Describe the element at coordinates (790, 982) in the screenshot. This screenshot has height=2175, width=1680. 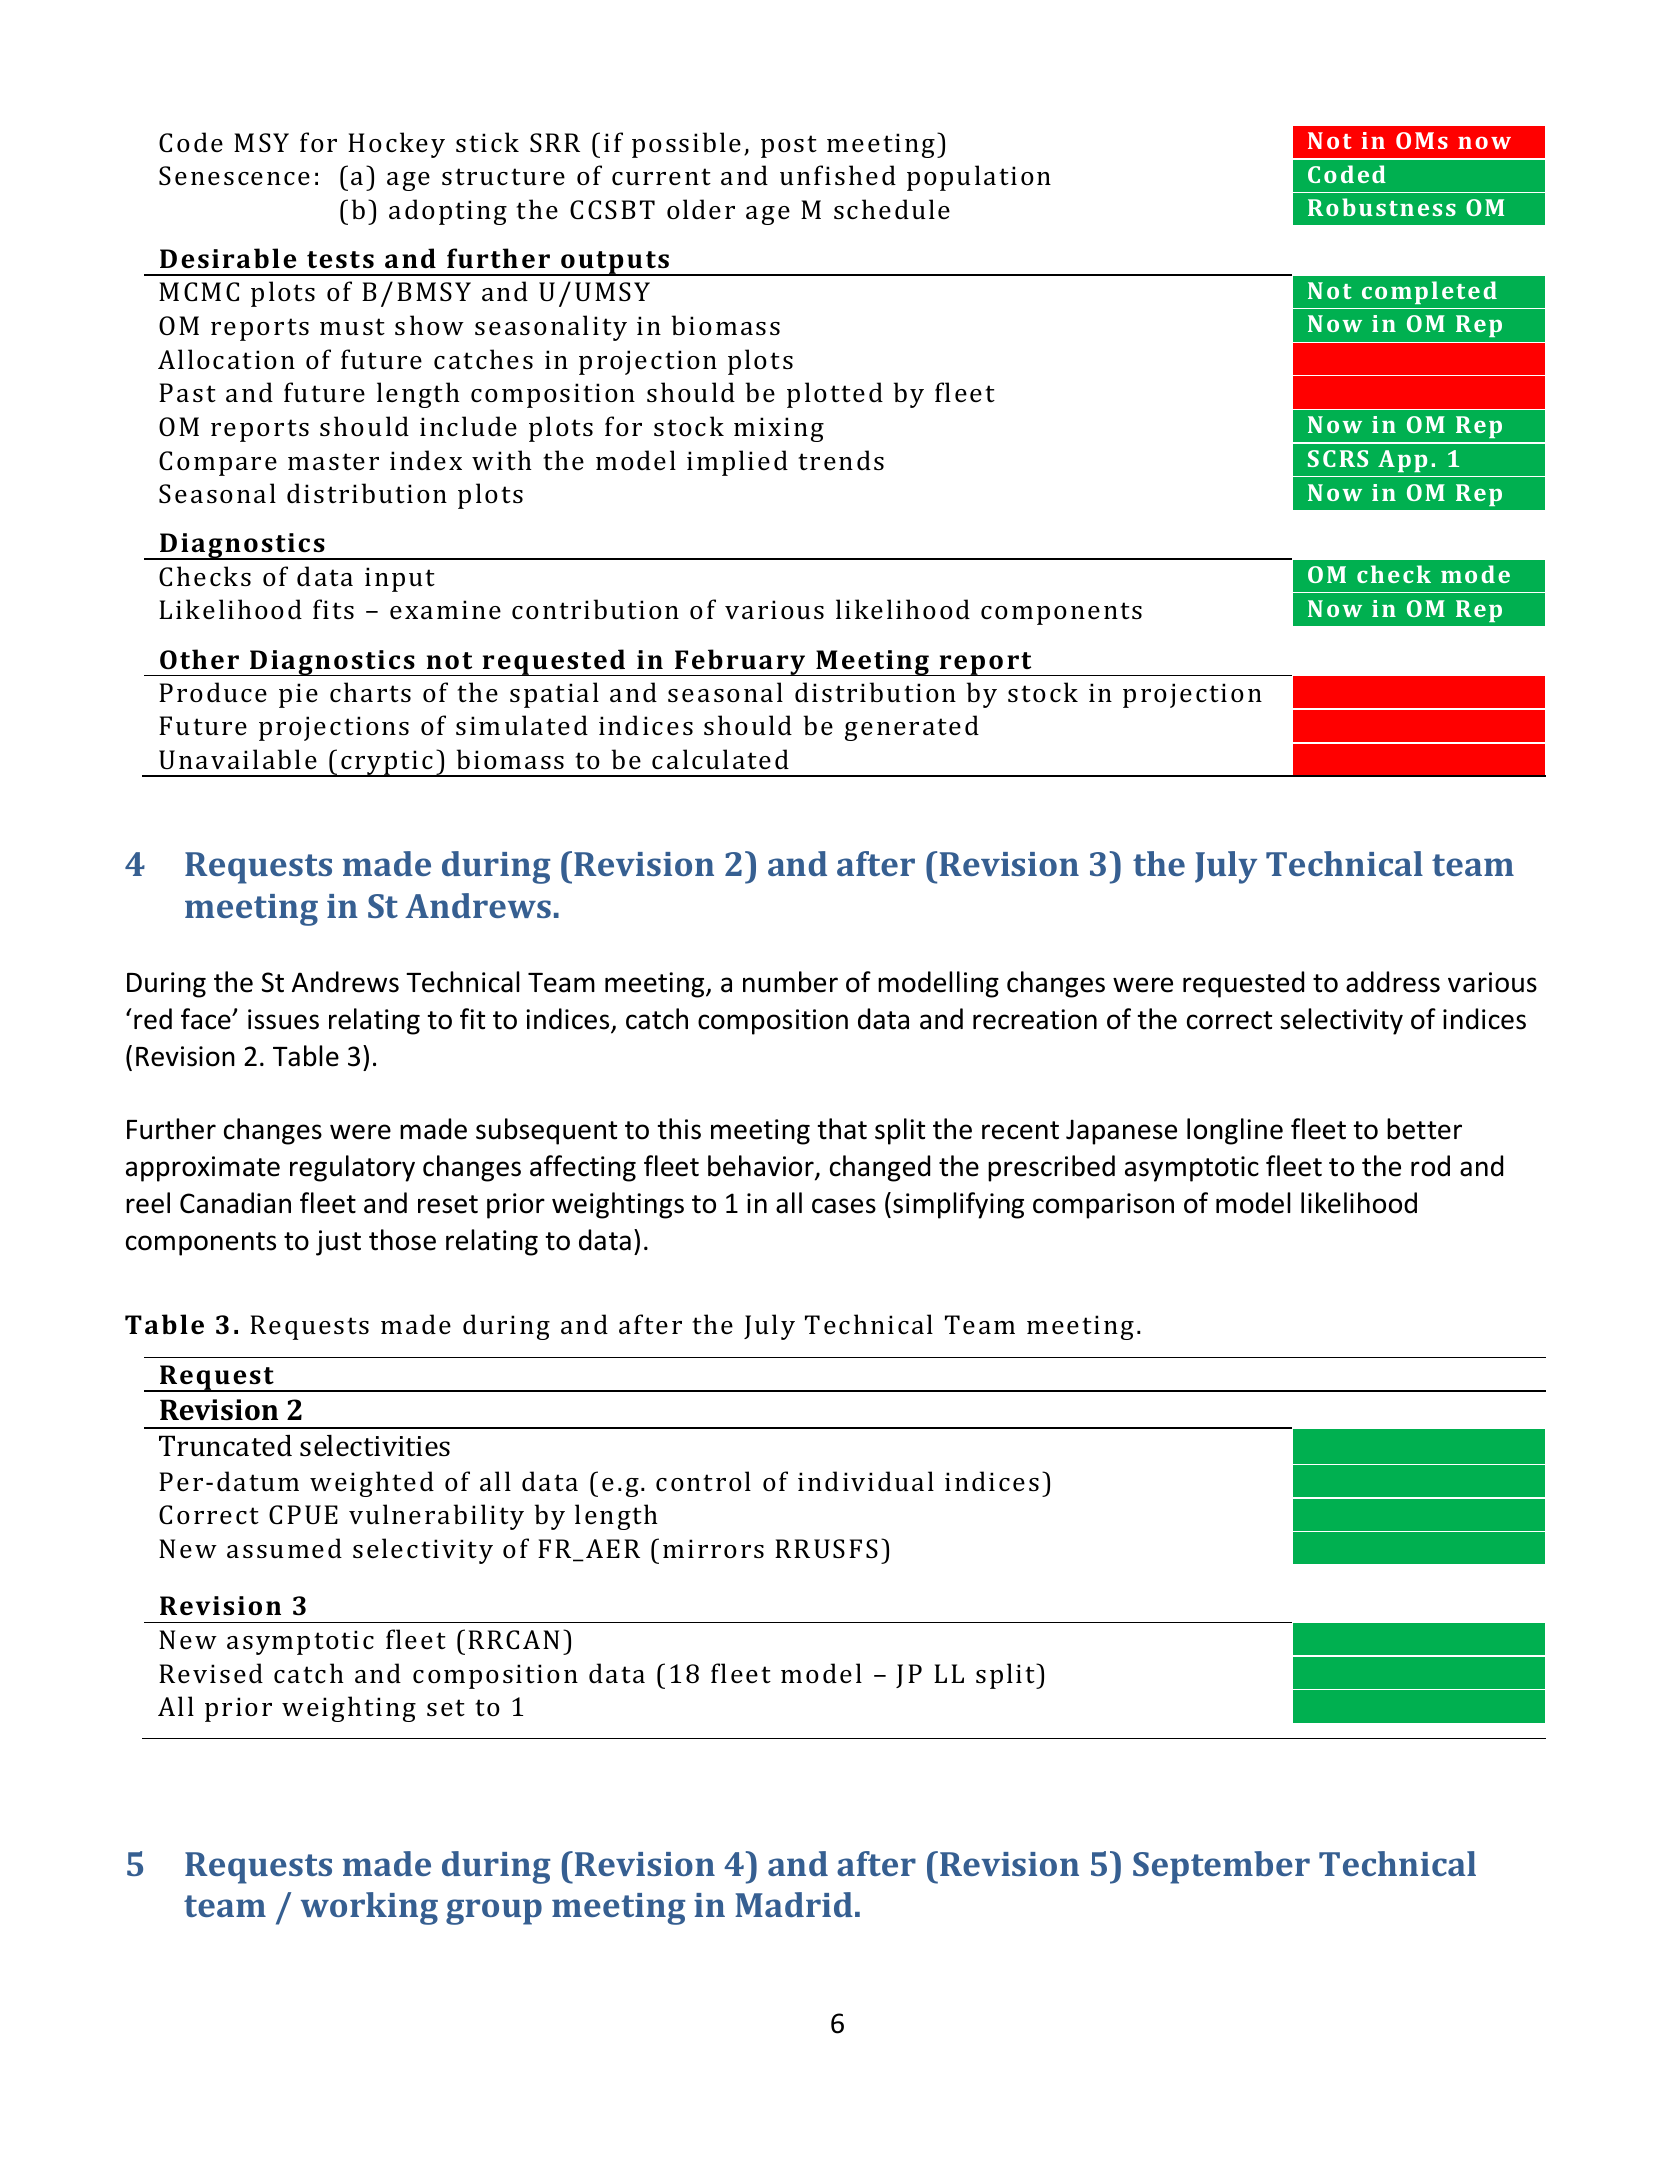
I see `number` at that location.
